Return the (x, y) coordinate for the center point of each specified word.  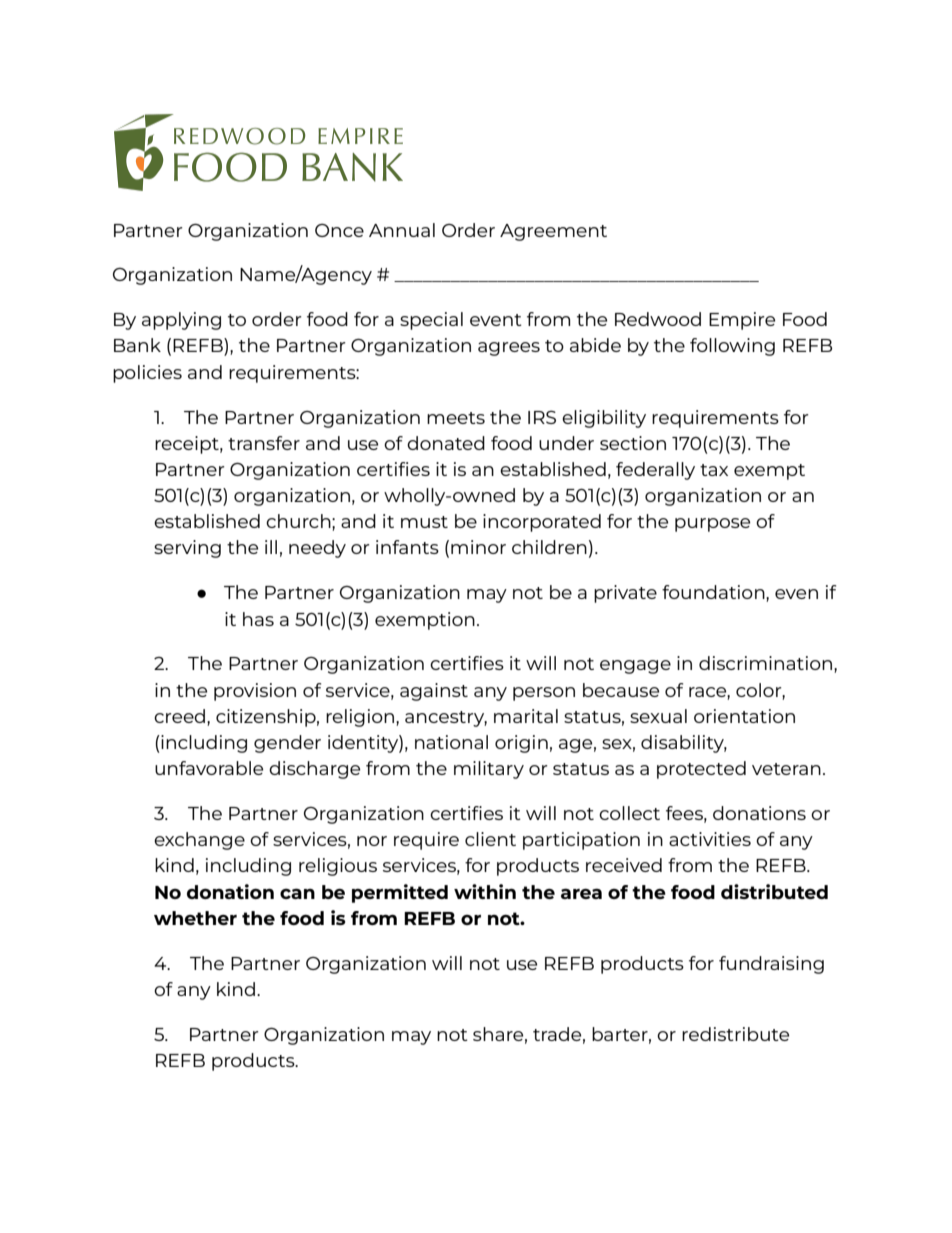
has (258, 619)
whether (195, 918)
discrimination (765, 663)
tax (714, 470)
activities (710, 839)
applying (181, 321)
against (434, 692)
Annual (402, 230)
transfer (264, 443)
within (485, 891)
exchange (199, 841)
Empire (742, 321)
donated (446, 443)
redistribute (735, 1034)
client (490, 839)
